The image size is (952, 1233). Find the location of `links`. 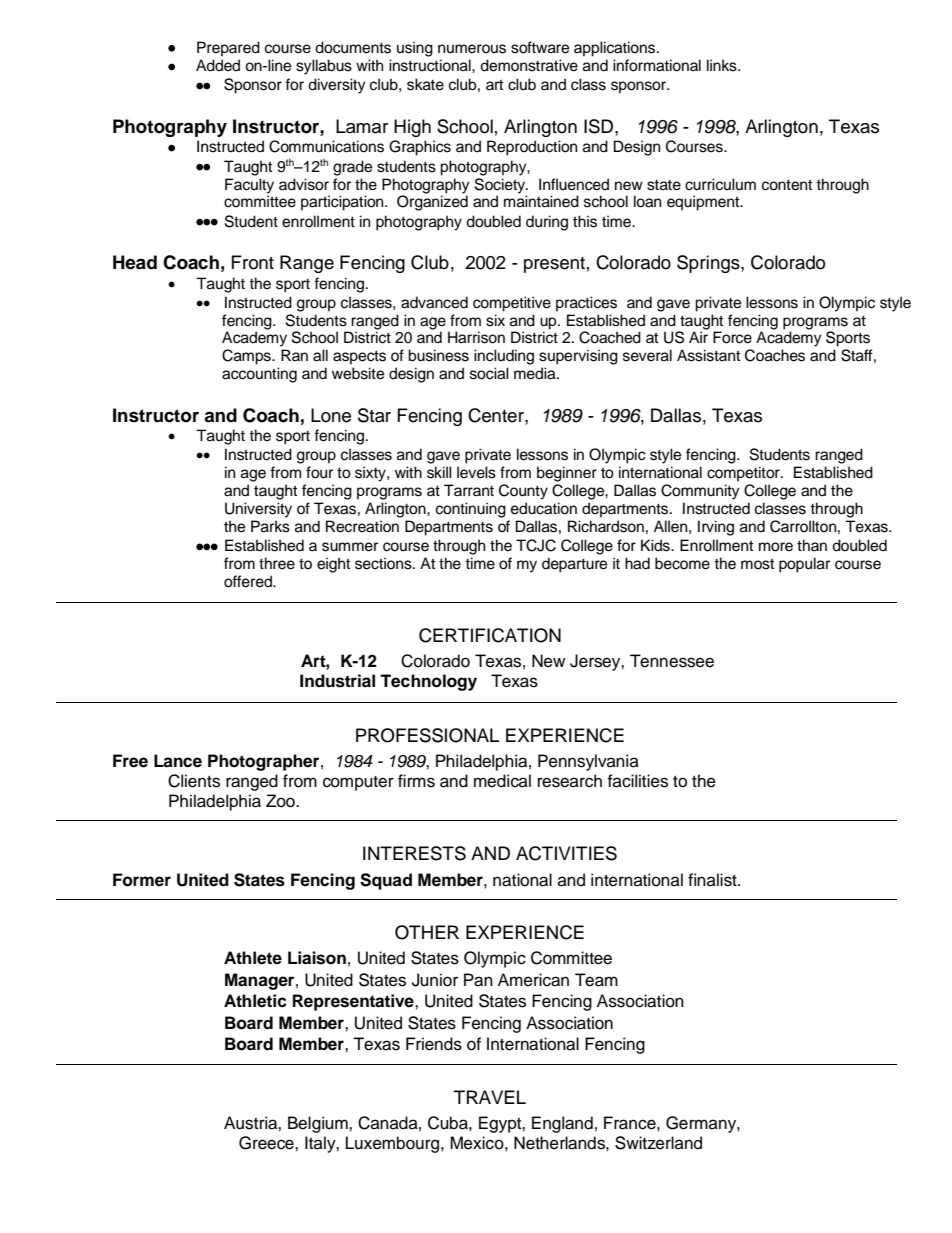

links is located at coordinates (723, 65).
